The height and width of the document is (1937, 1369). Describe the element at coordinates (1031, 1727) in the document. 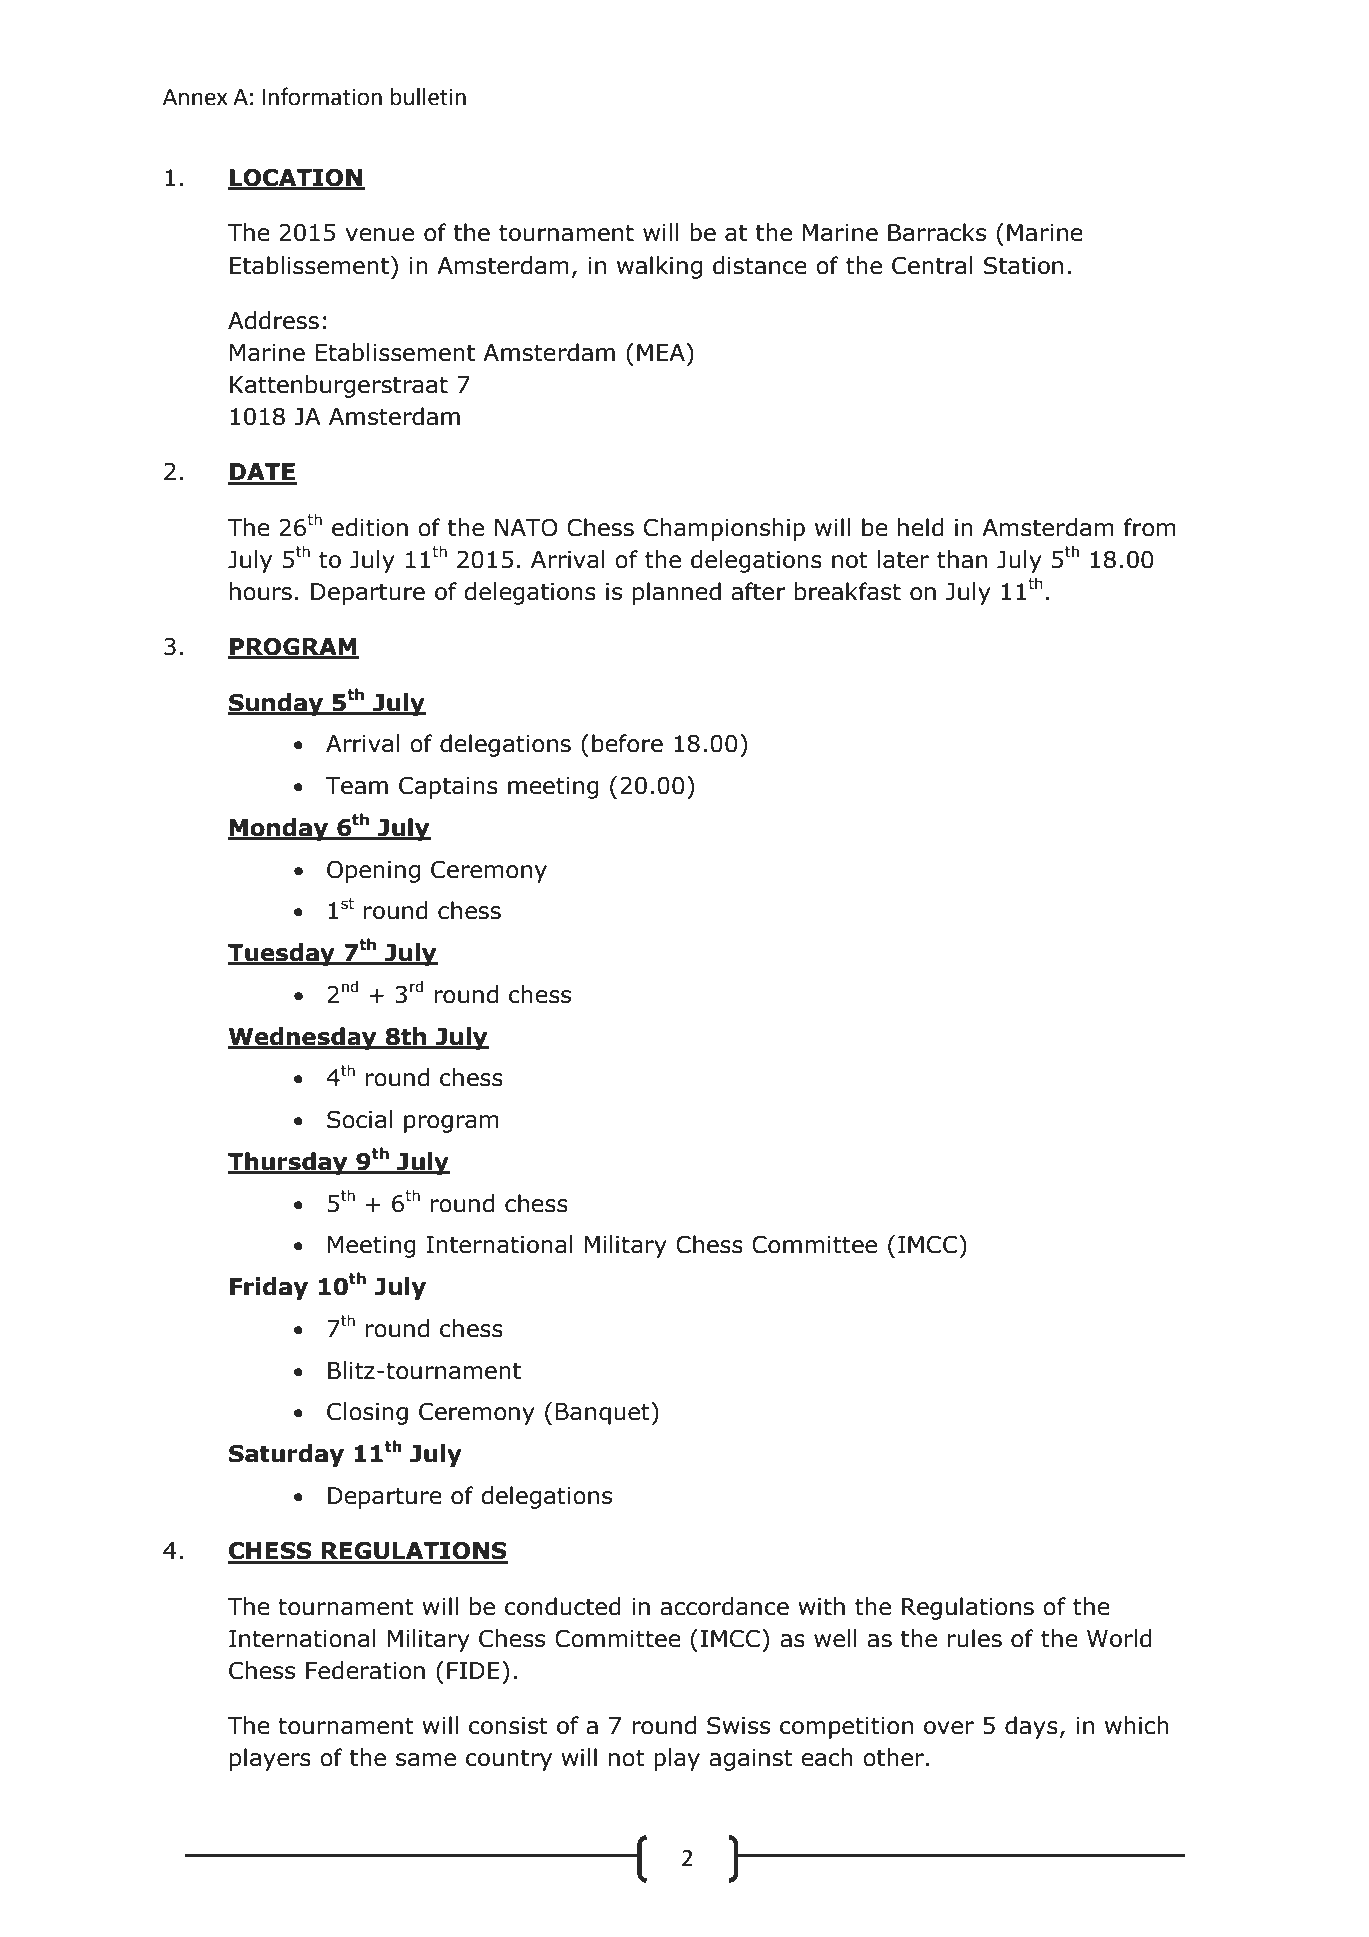

I see `days` at that location.
